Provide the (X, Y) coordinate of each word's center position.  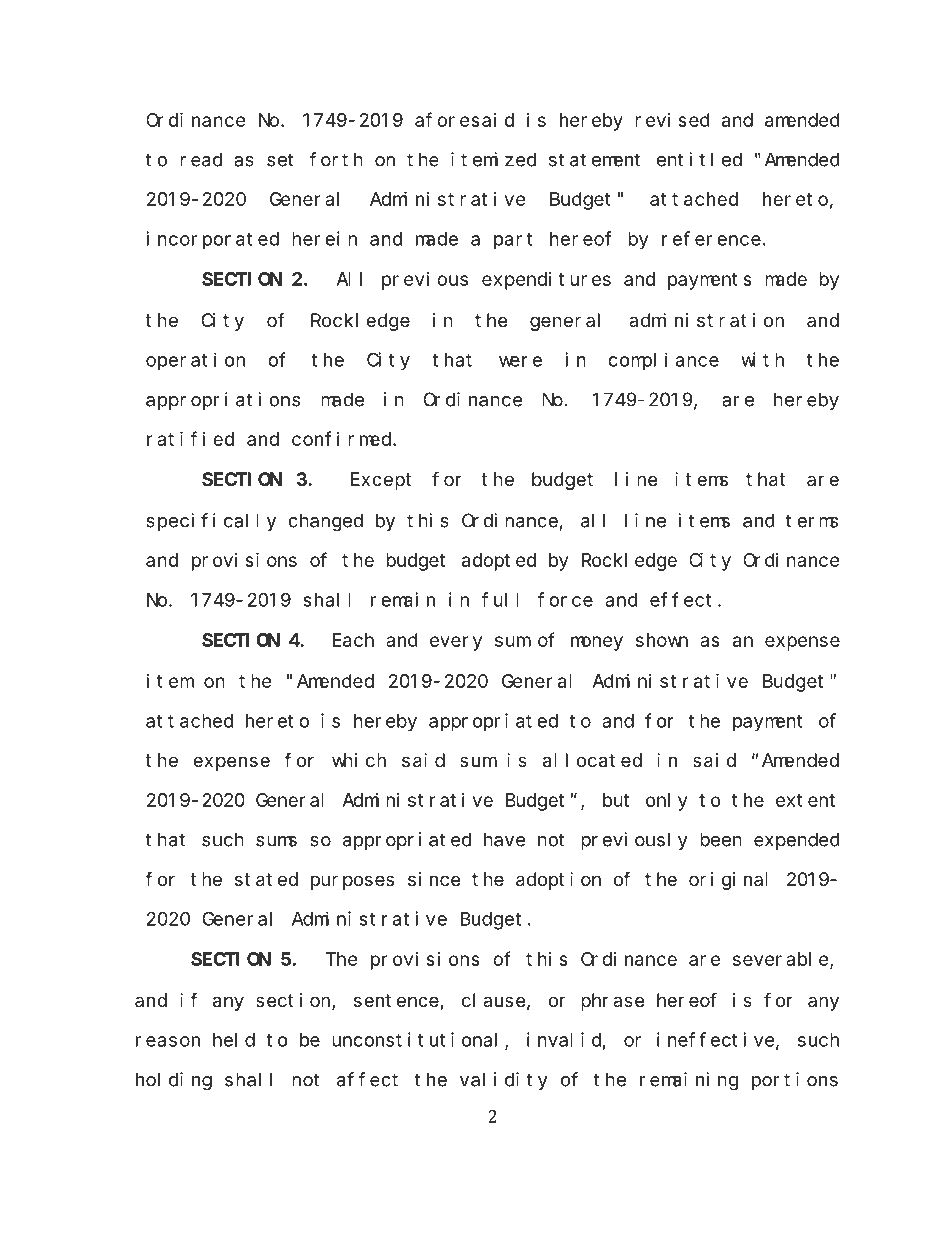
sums (276, 841)
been (721, 839)
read (201, 159)
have (504, 839)
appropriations (223, 401)
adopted (499, 562)
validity (504, 1081)
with (762, 359)
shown (662, 640)
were (520, 361)
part (513, 241)
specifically (211, 522)
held (234, 1040)
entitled (699, 159)
